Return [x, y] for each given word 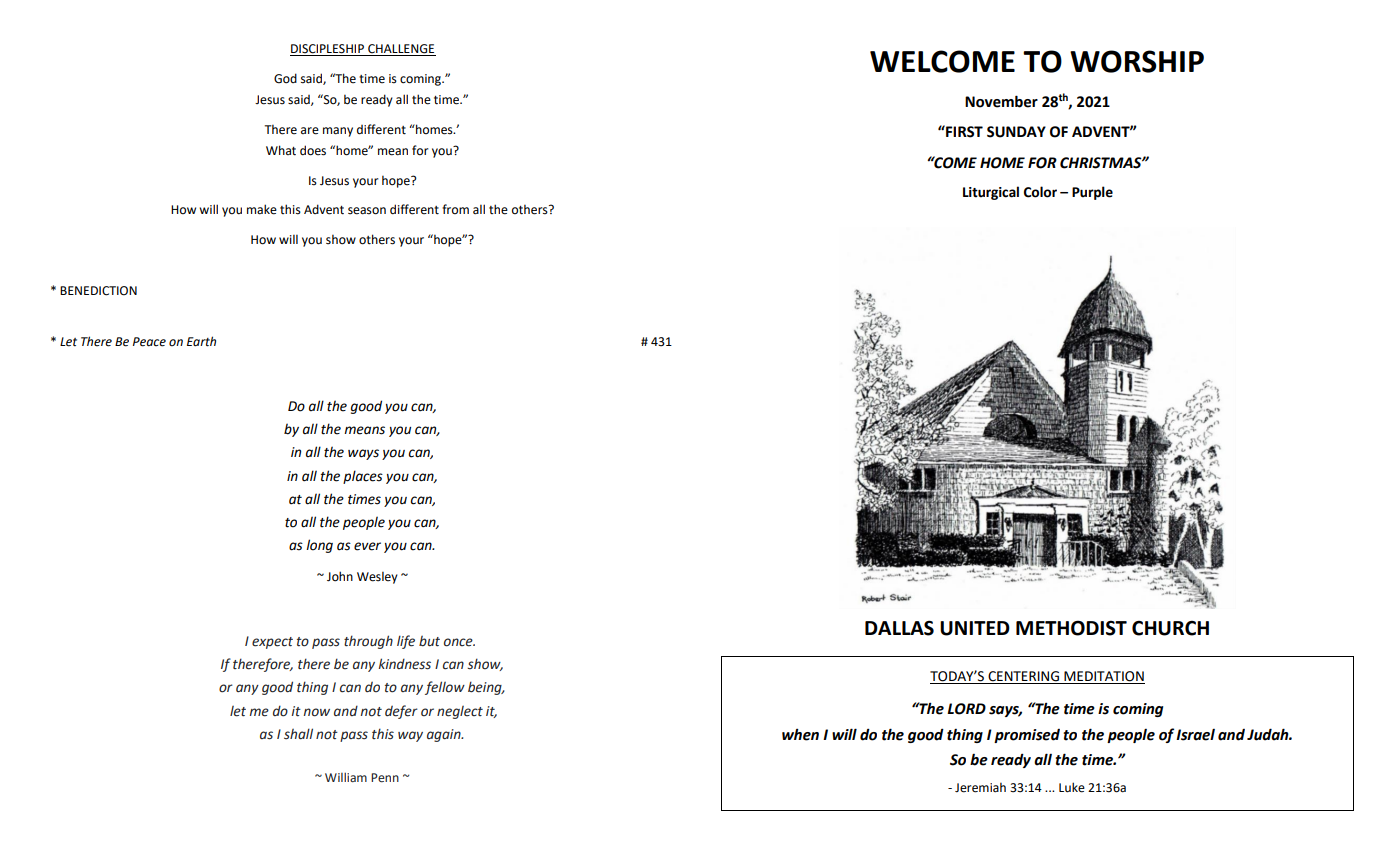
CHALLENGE [401, 50]
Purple [1092, 193]
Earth [201, 341]
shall [298, 734]
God [285, 78]
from [455, 209]
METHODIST [1071, 628]
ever [367, 546]
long [319, 546]
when [800, 735]
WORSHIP [1137, 61]
